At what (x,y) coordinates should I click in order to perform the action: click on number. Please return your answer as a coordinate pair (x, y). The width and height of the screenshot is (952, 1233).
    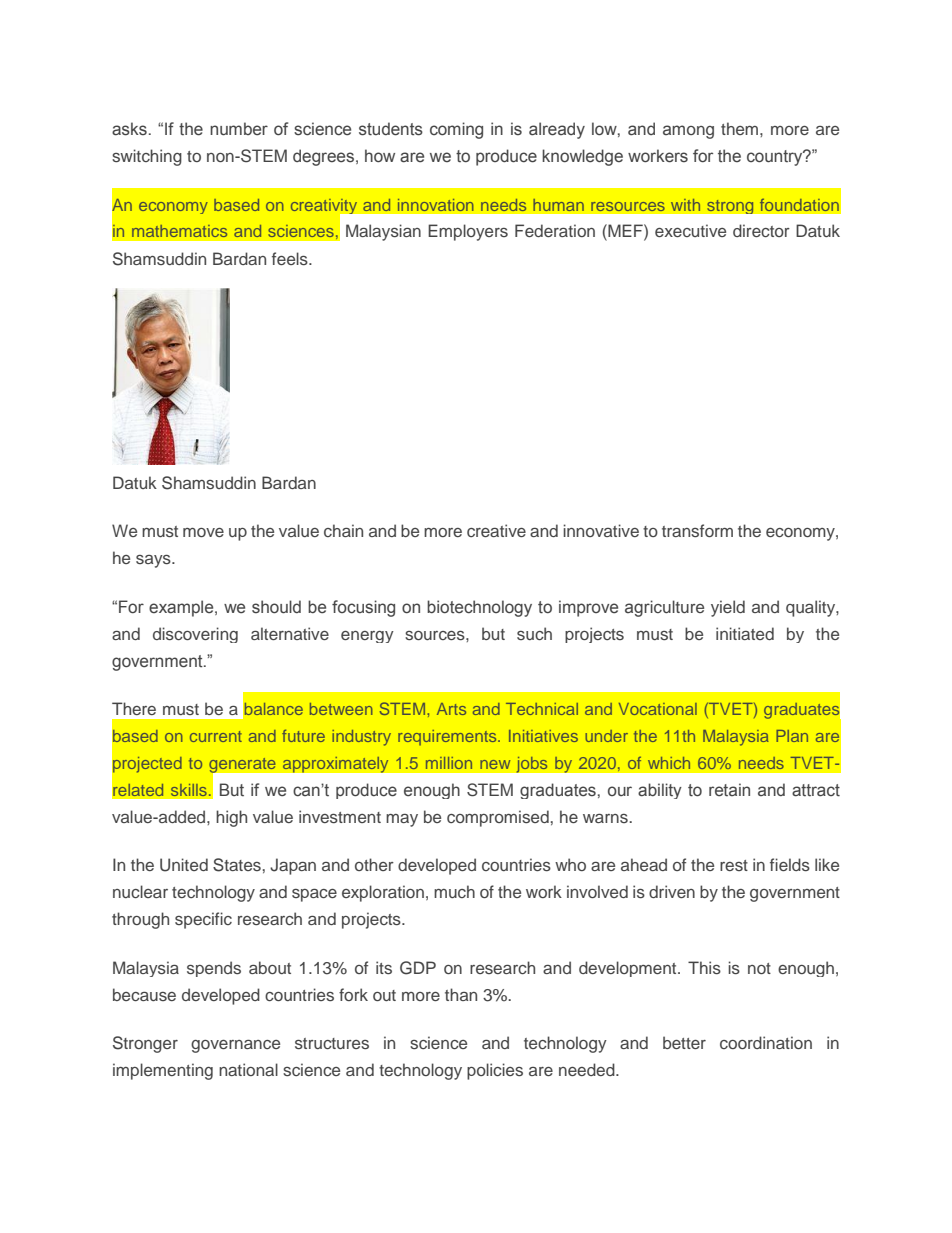
    Looking at the image, I should click on (239, 129).
